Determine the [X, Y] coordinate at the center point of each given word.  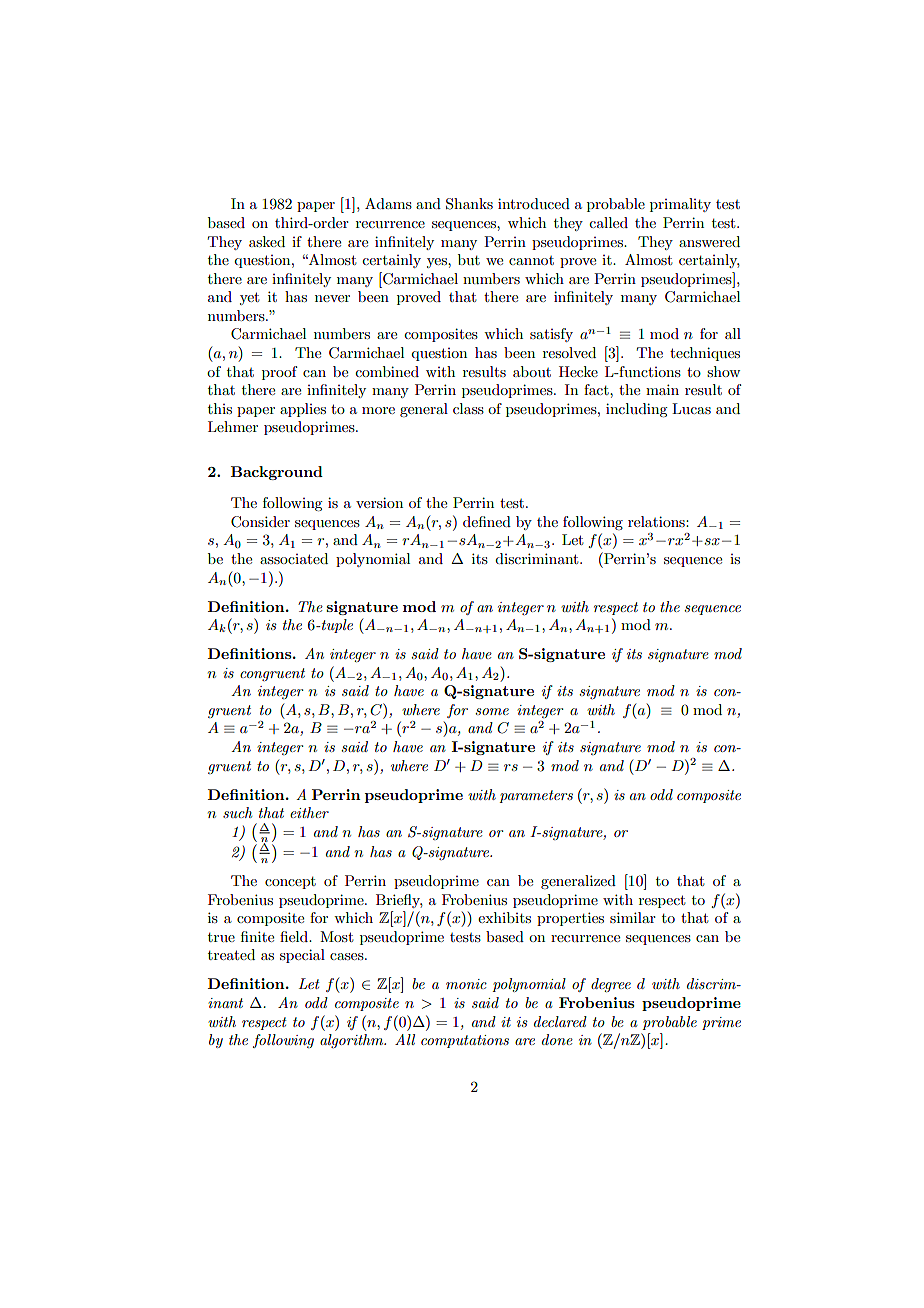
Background [277, 473]
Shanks [469, 204]
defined [487, 521]
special [302, 956]
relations [657, 521]
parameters [536, 796]
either [309, 812]
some [492, 711]
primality [680, 205]
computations [465, 1041]
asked [267, 241]
